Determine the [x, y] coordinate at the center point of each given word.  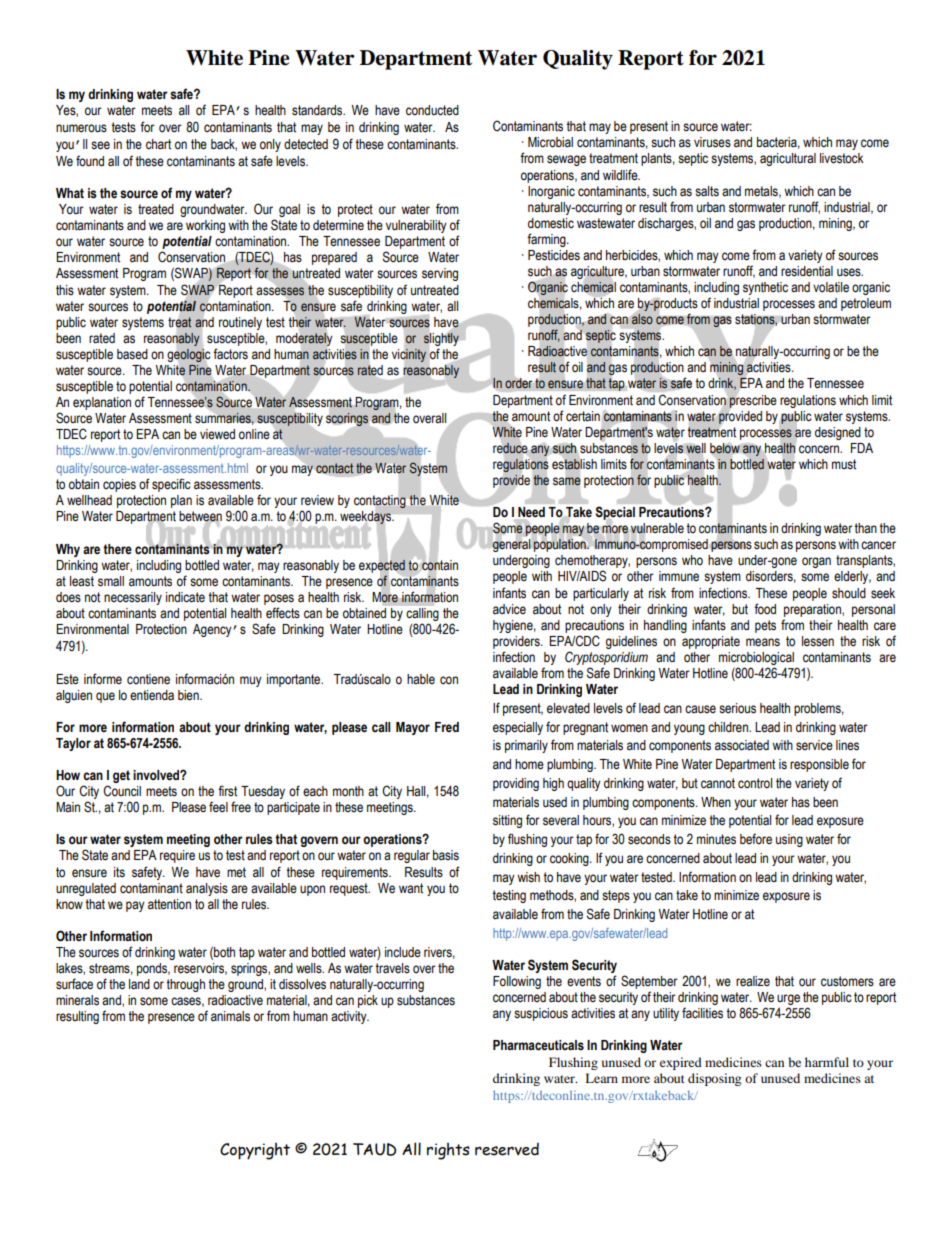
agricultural [788, 159]
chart [158, 144]
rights [448, 1151]
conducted [432, 110]
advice [509, 609]
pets [765, 626]
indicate [185, 597]
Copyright [255, 1151]
